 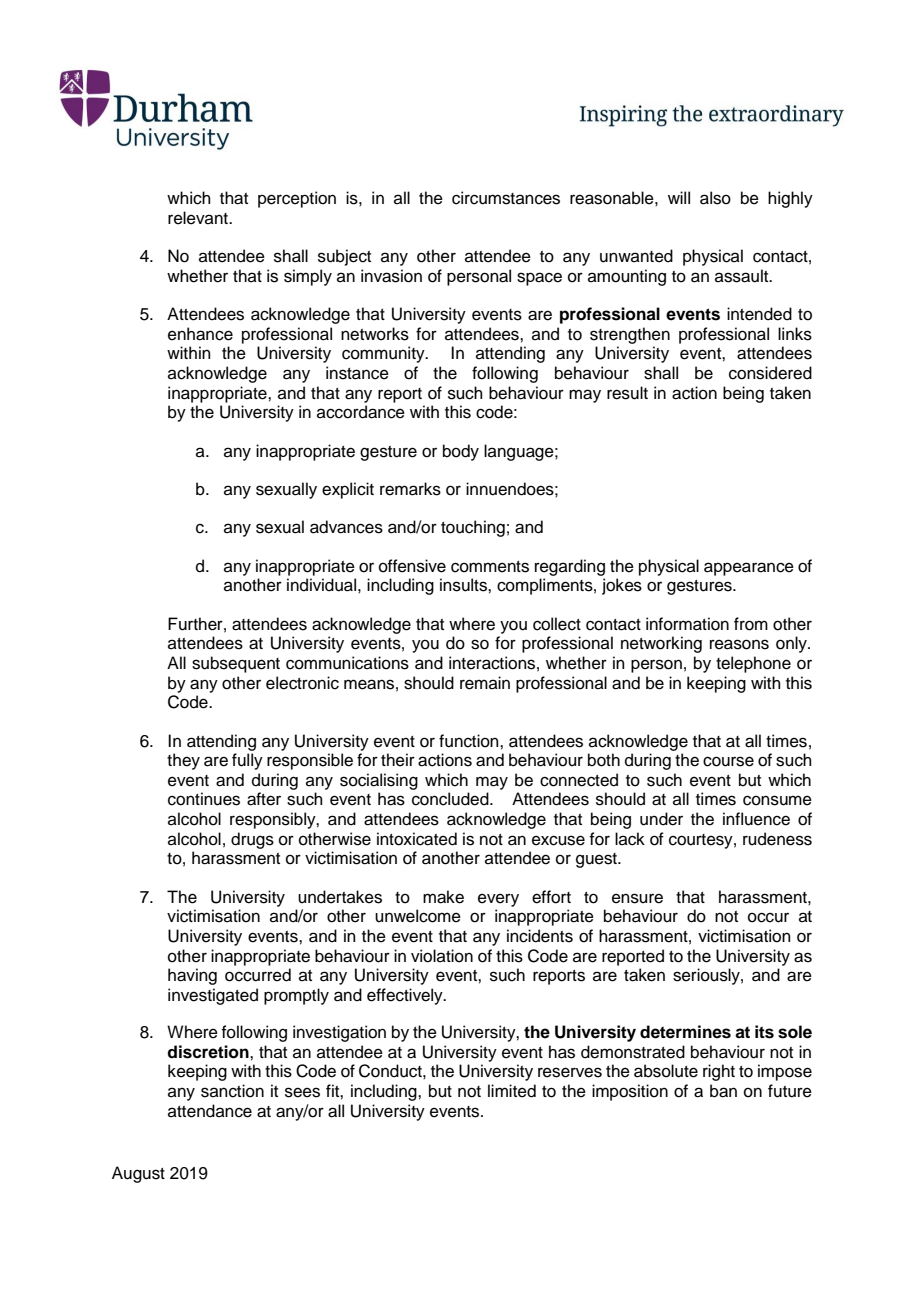 I want to click on also, so click(x=715, y=198).
